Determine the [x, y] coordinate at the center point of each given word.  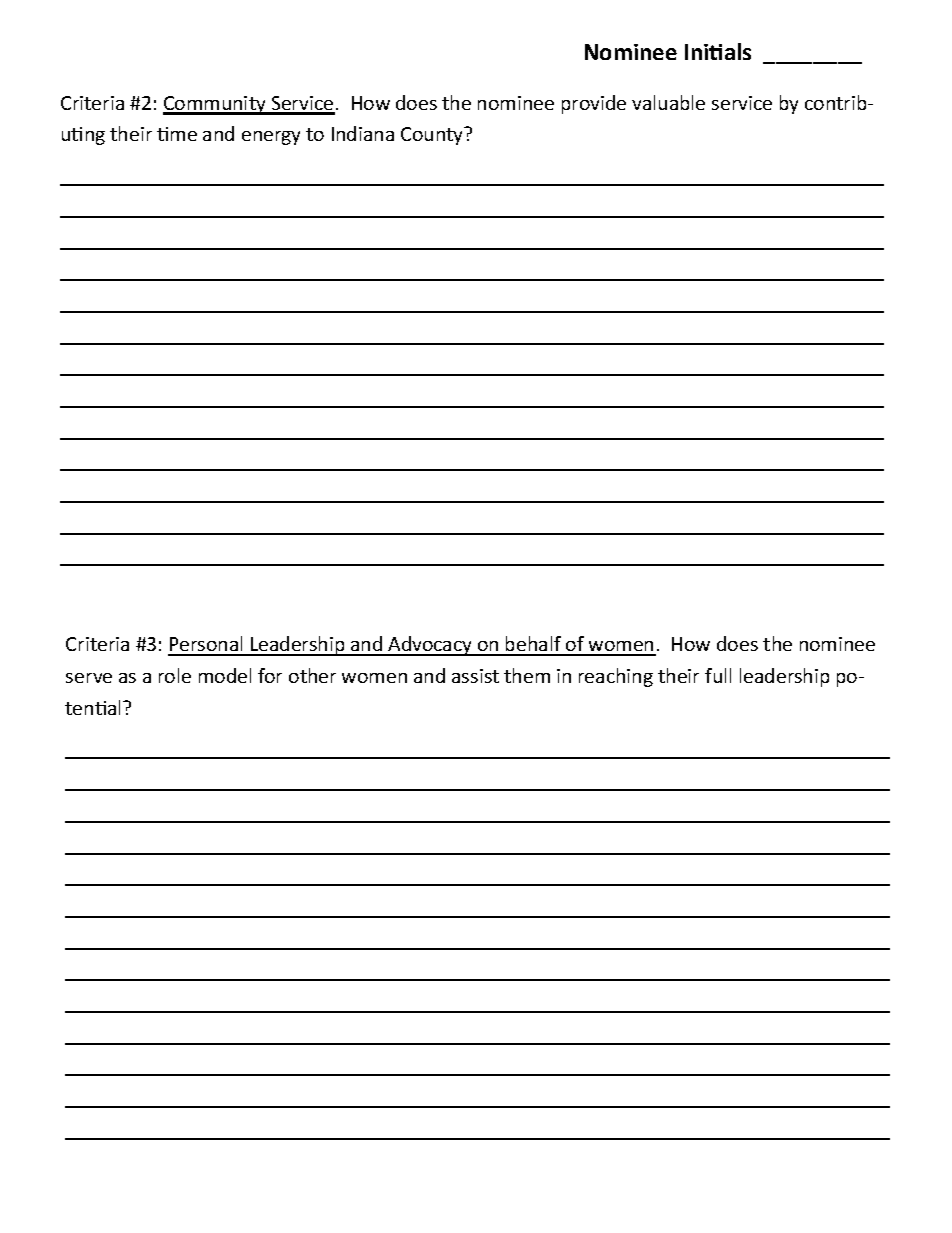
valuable [668, 102]
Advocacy [430, 646]
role [175, 675]
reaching [616, 677]
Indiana [363, 133]
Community [215, 105]
